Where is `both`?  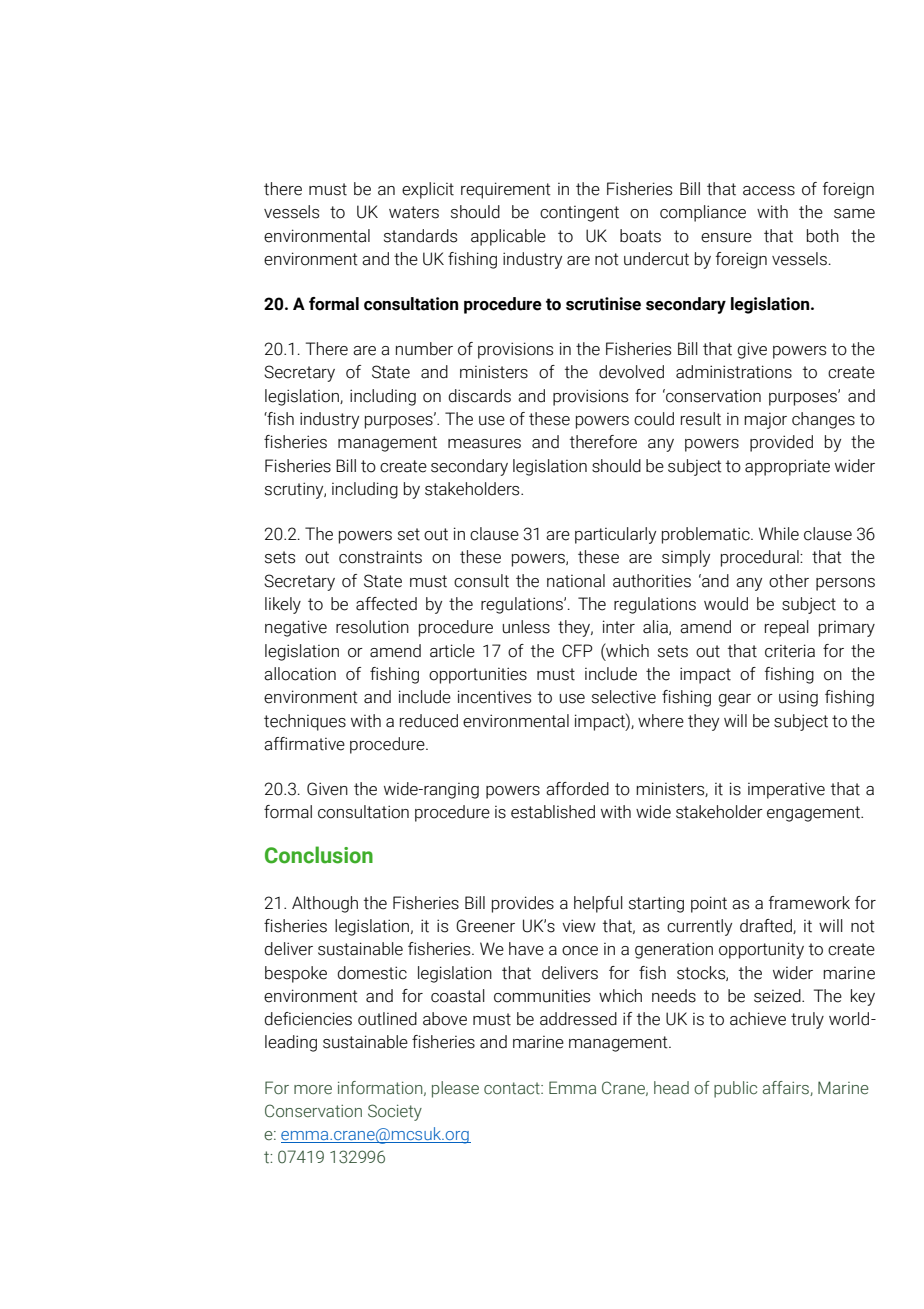
both is located at coordinates (823, 236).
